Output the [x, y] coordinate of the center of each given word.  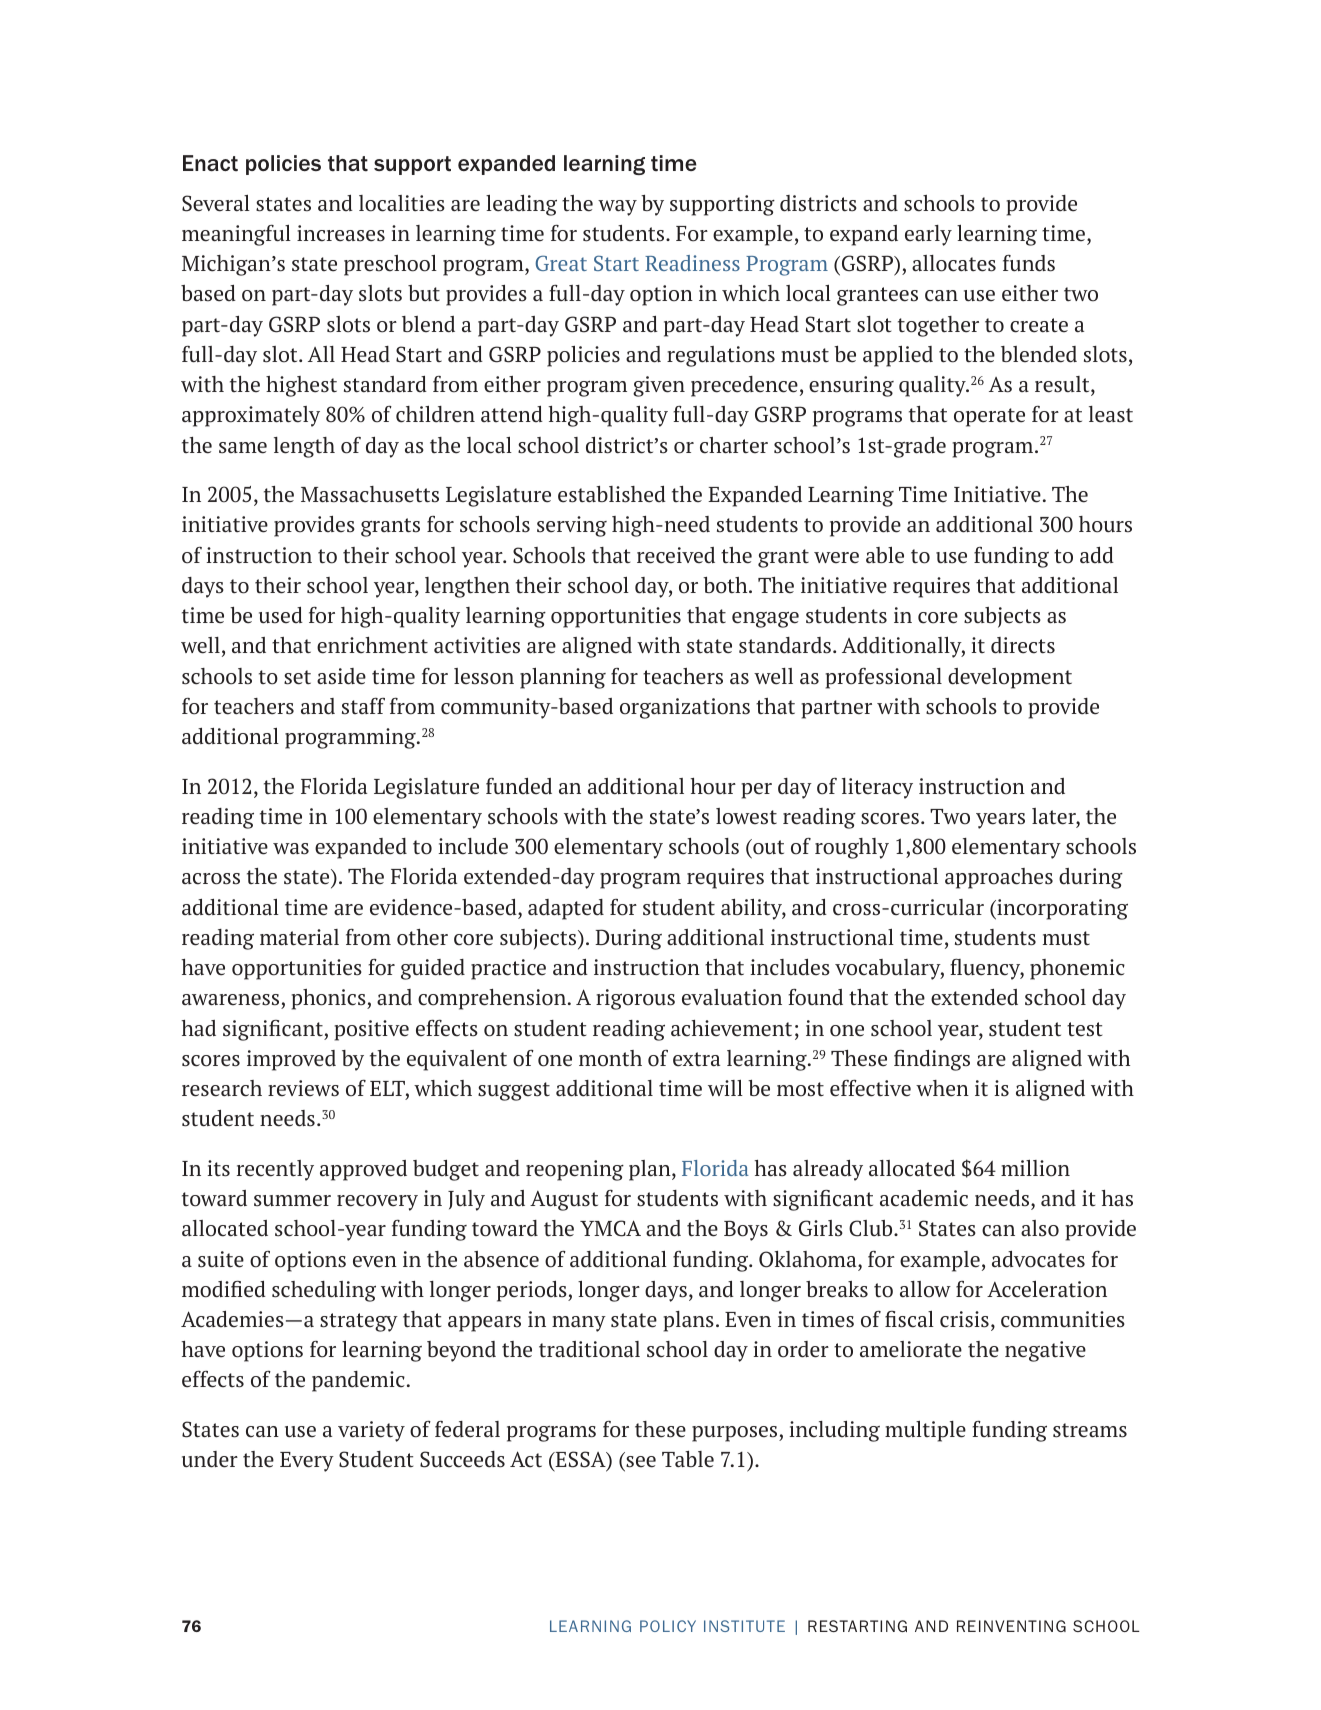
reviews [303, 1088]
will [725, 1088]
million [1035, 1168]
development [1010, 678]
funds [1029, 263]
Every [307, 1462]
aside [341, 676]
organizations [685, 708]
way [617, 208]
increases [341, 233]
